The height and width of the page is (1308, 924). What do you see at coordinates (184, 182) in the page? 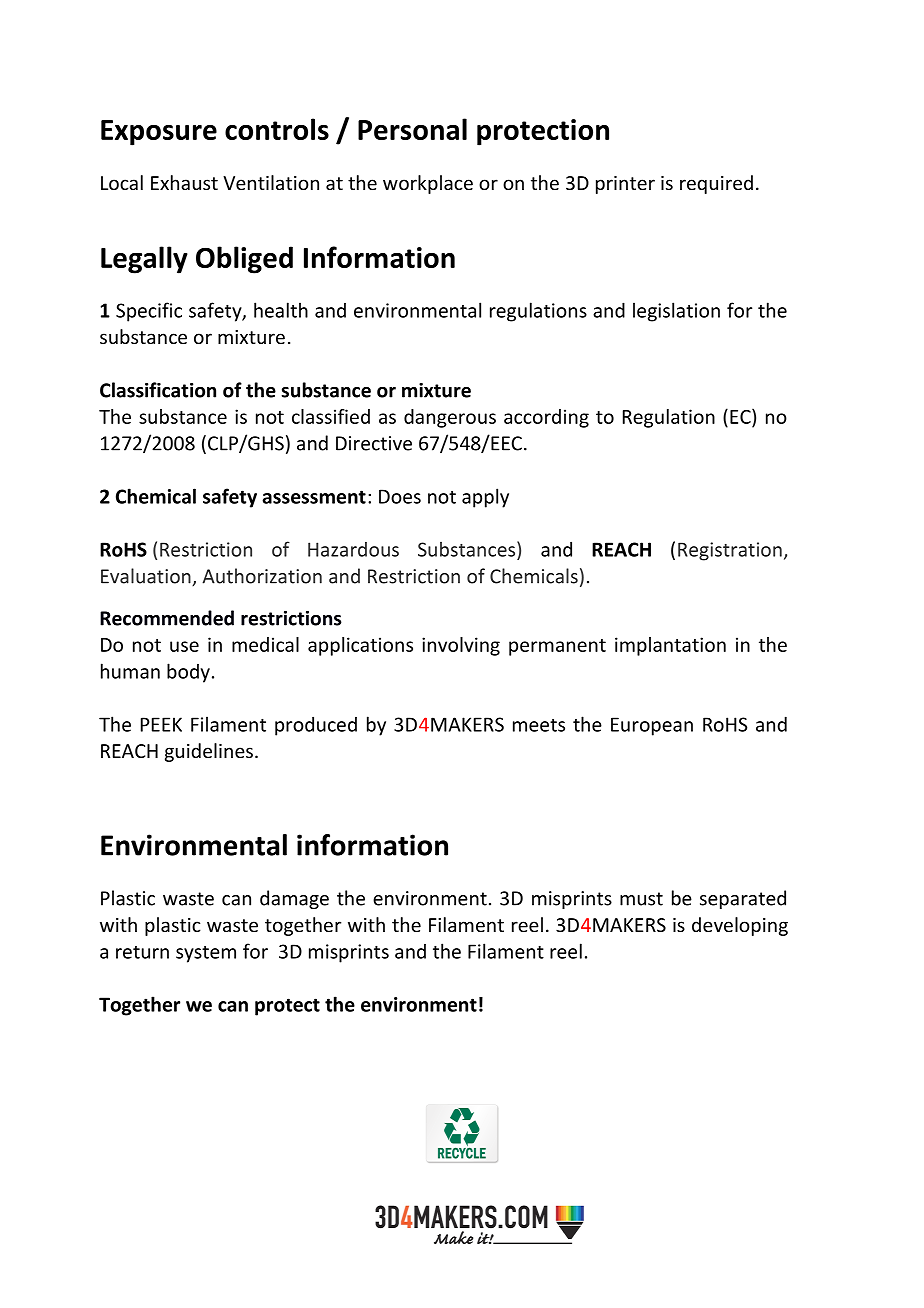
I see `Exhaust` at bounding box center [184, 182].
